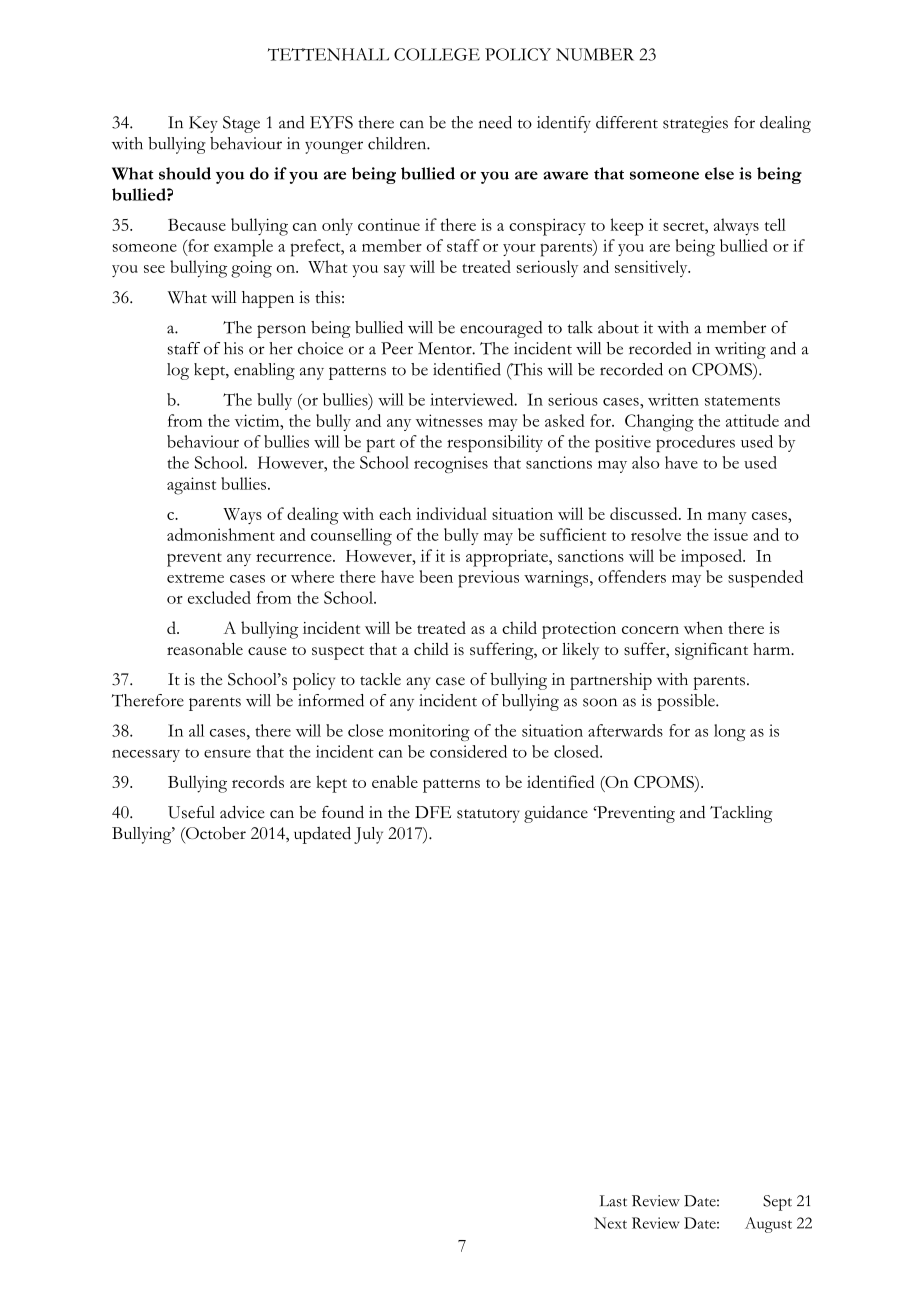 The width and height of the document is (924, 1308). I want to click on COLLEGE, so click(437, 54).
